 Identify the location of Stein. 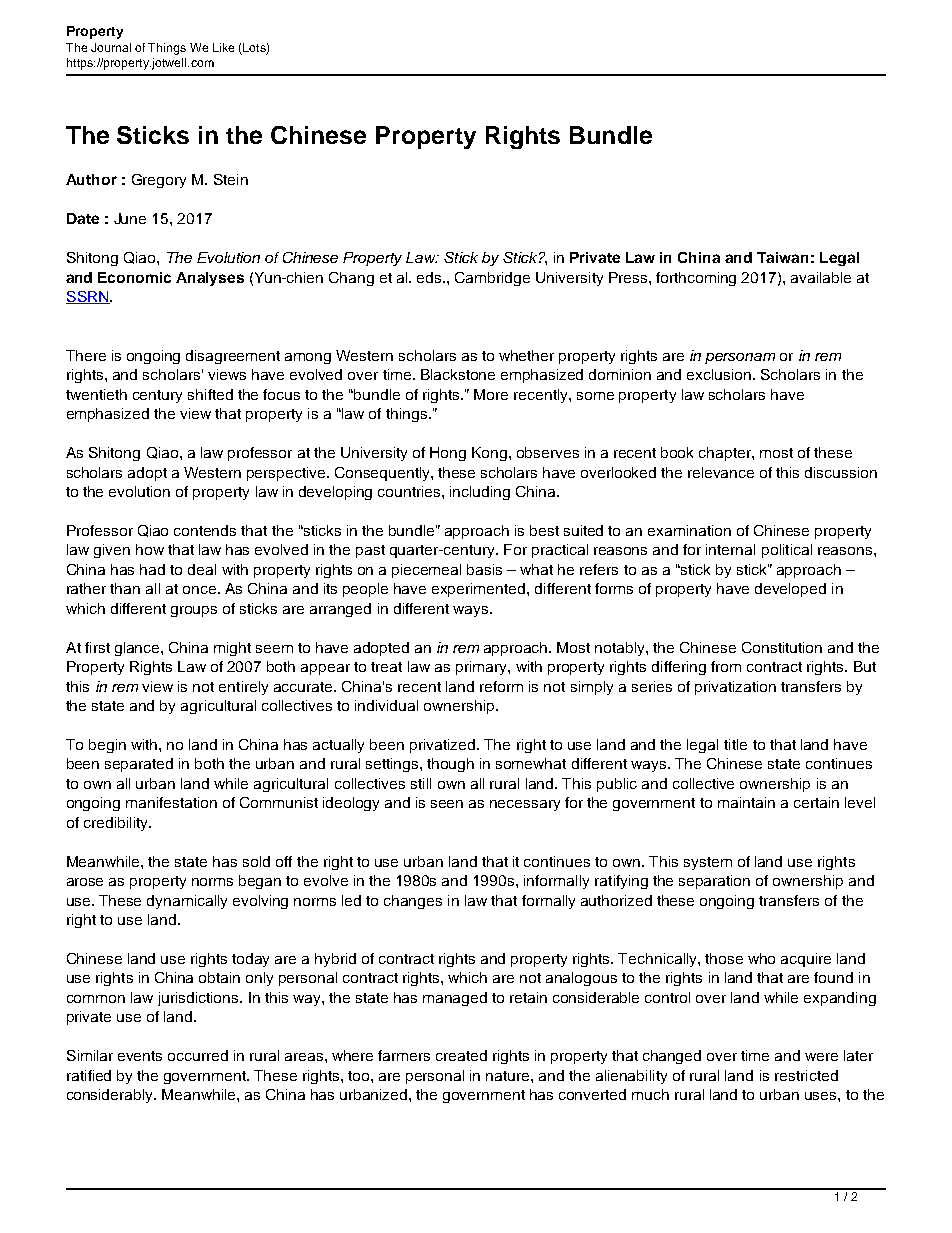
(231, 179).
